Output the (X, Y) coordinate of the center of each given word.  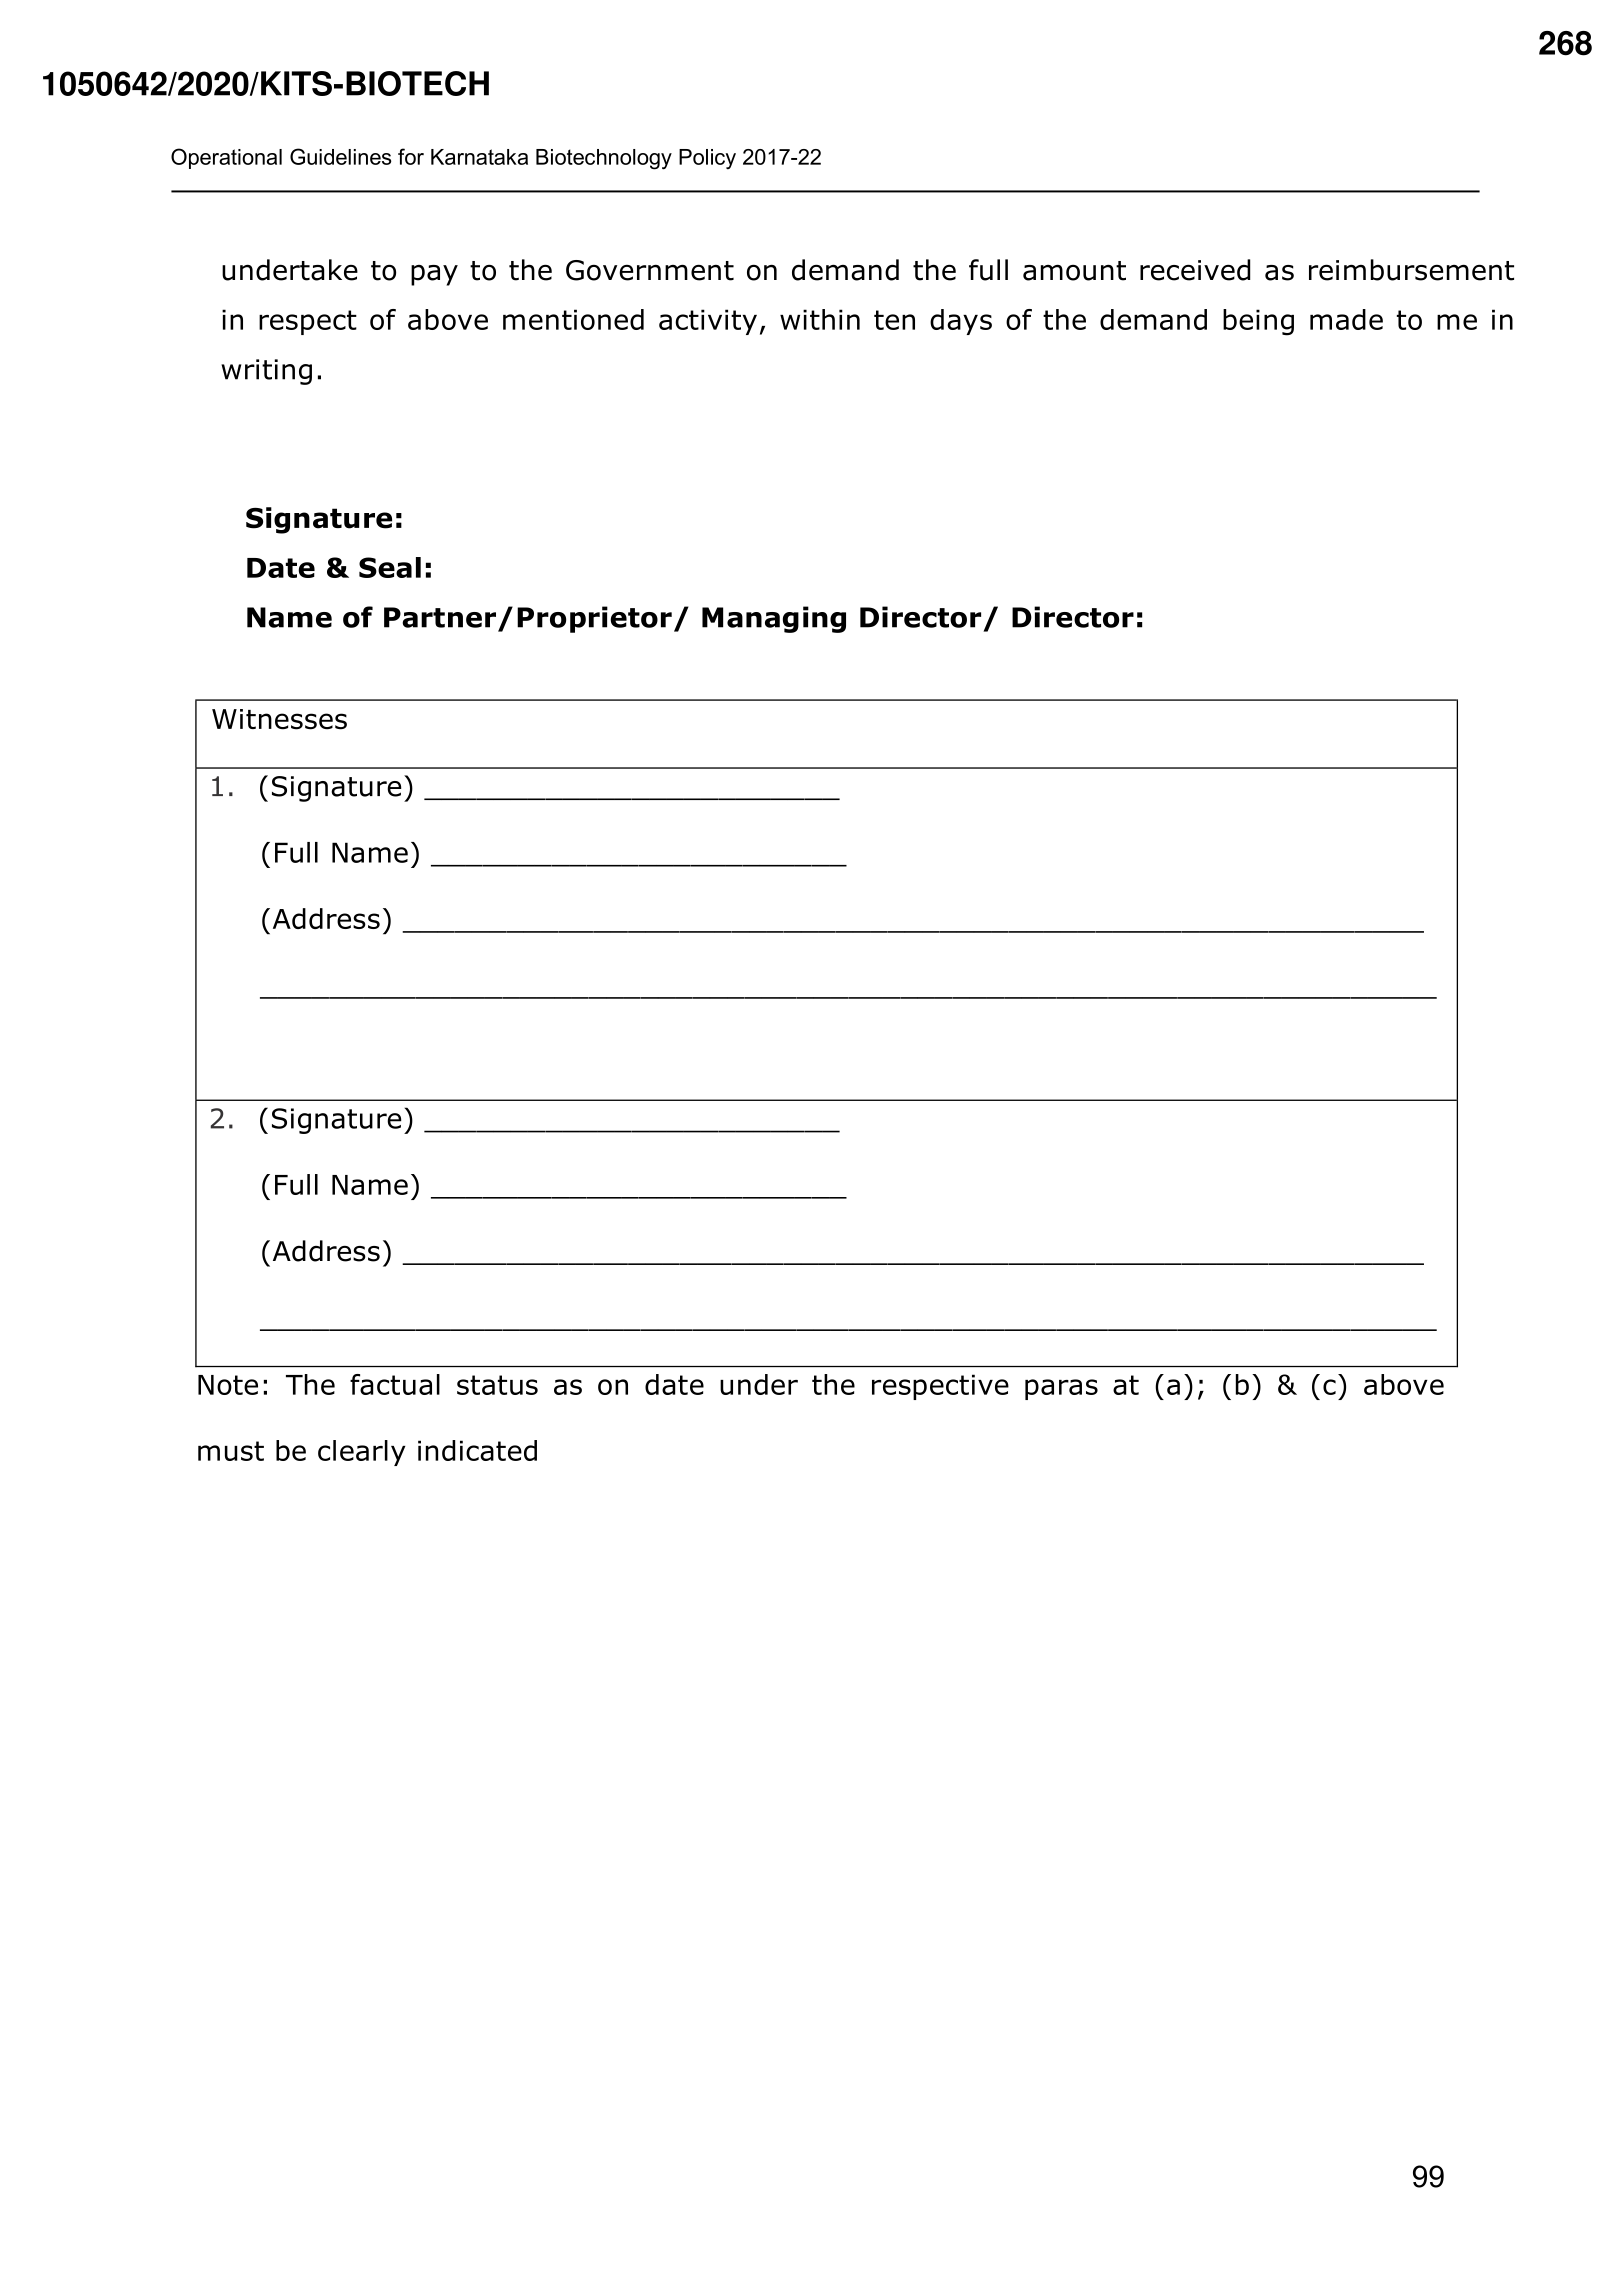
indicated (477, 1450)
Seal (390, 567)
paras (1061, 1389)
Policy (707, 159)
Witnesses (279, 719)
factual (395, 1384)
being (1258, 322)
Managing (774, 619)
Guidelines (340, 156)
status (497, 1385)
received (1195, 270)
